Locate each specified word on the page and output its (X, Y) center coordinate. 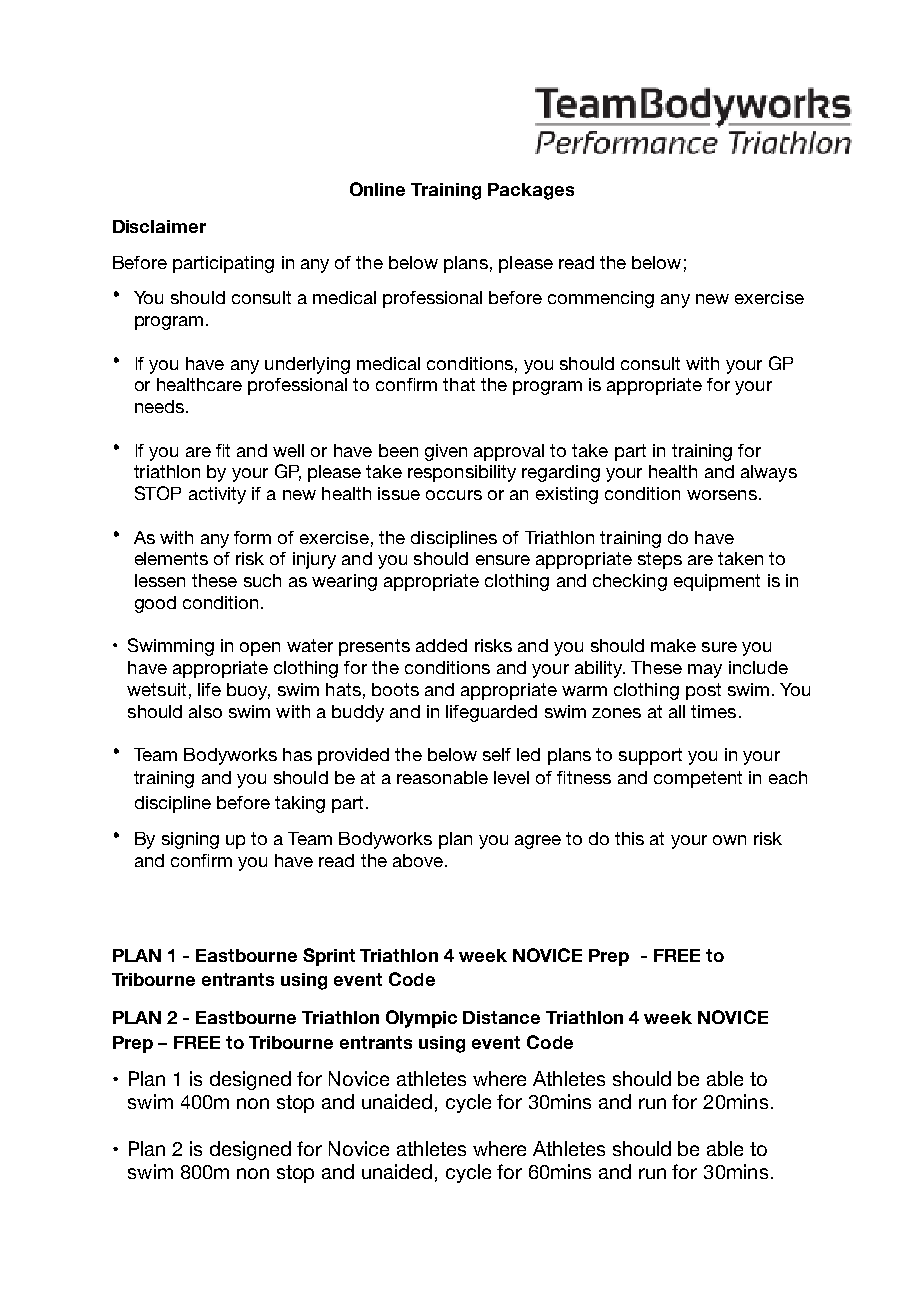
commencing (601, 299)
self (497, 754)
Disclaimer (159, 226)
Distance (501, 1017)
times (713, 711)
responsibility (462, 473)
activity (217, 495)
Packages (531, 191)
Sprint (329, 957)
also (205, 711)
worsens (722, 495)
